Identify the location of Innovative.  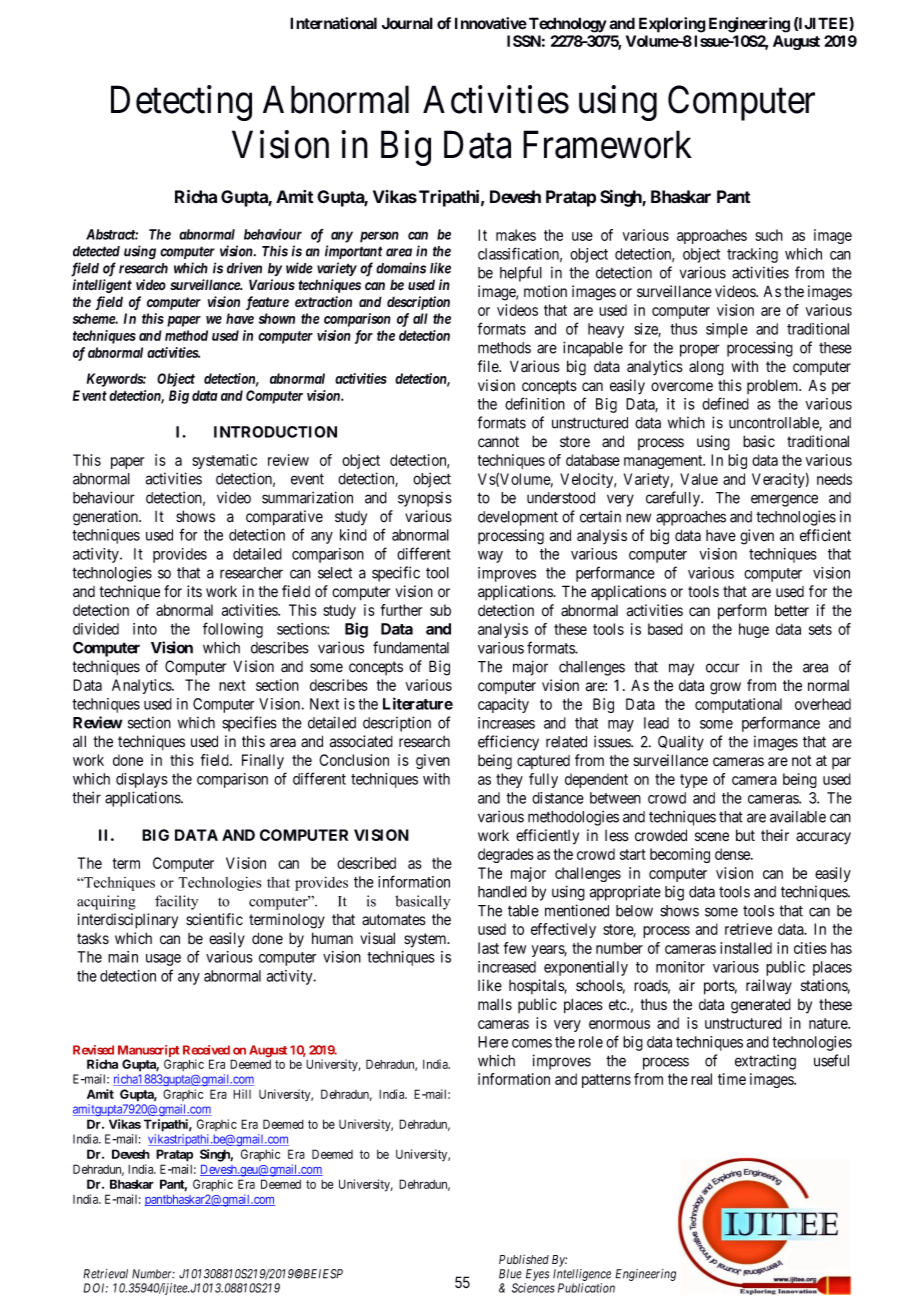
(491, 23).
